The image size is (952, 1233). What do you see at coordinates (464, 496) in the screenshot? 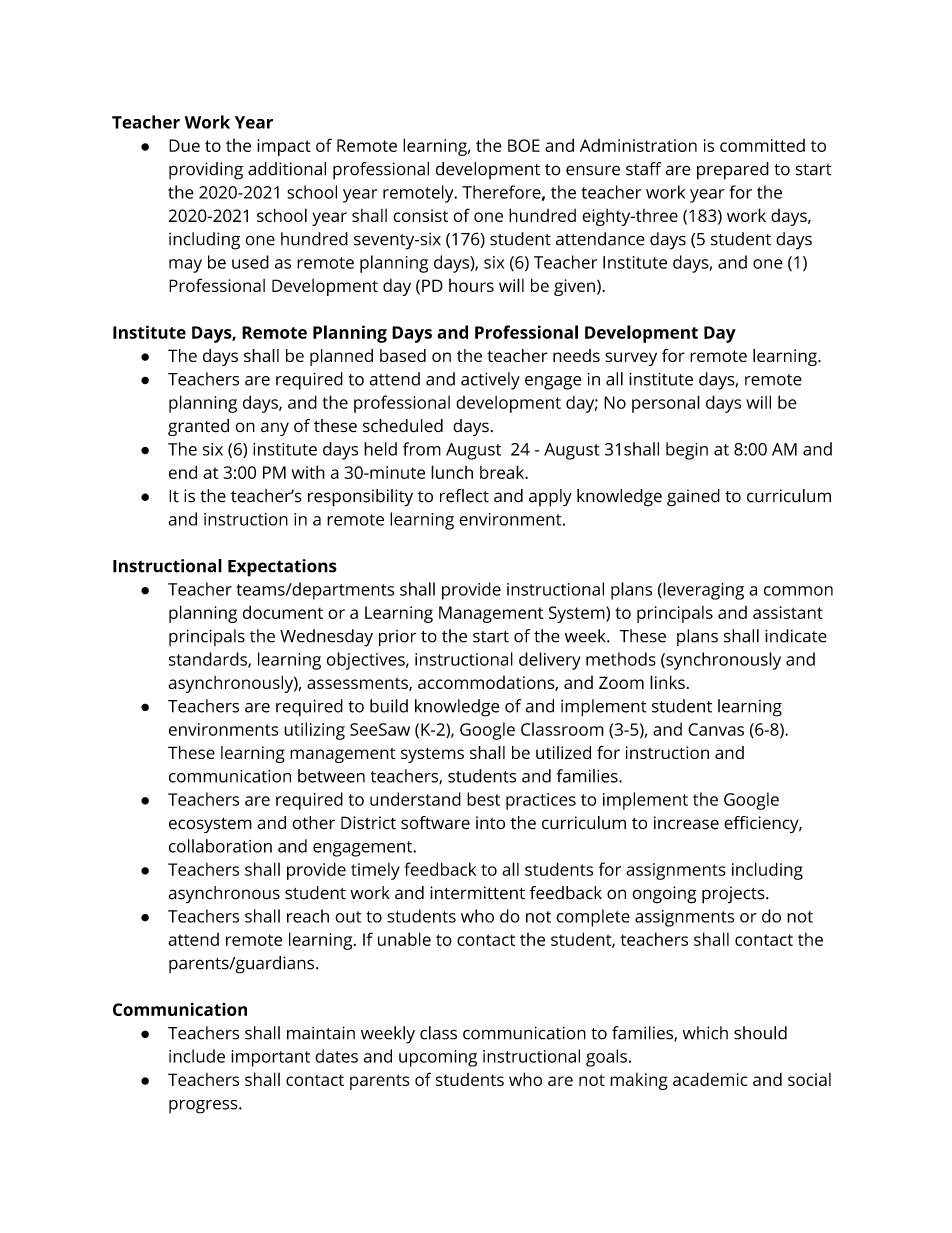
I see `reflect` at bounding box center [464, 496].
